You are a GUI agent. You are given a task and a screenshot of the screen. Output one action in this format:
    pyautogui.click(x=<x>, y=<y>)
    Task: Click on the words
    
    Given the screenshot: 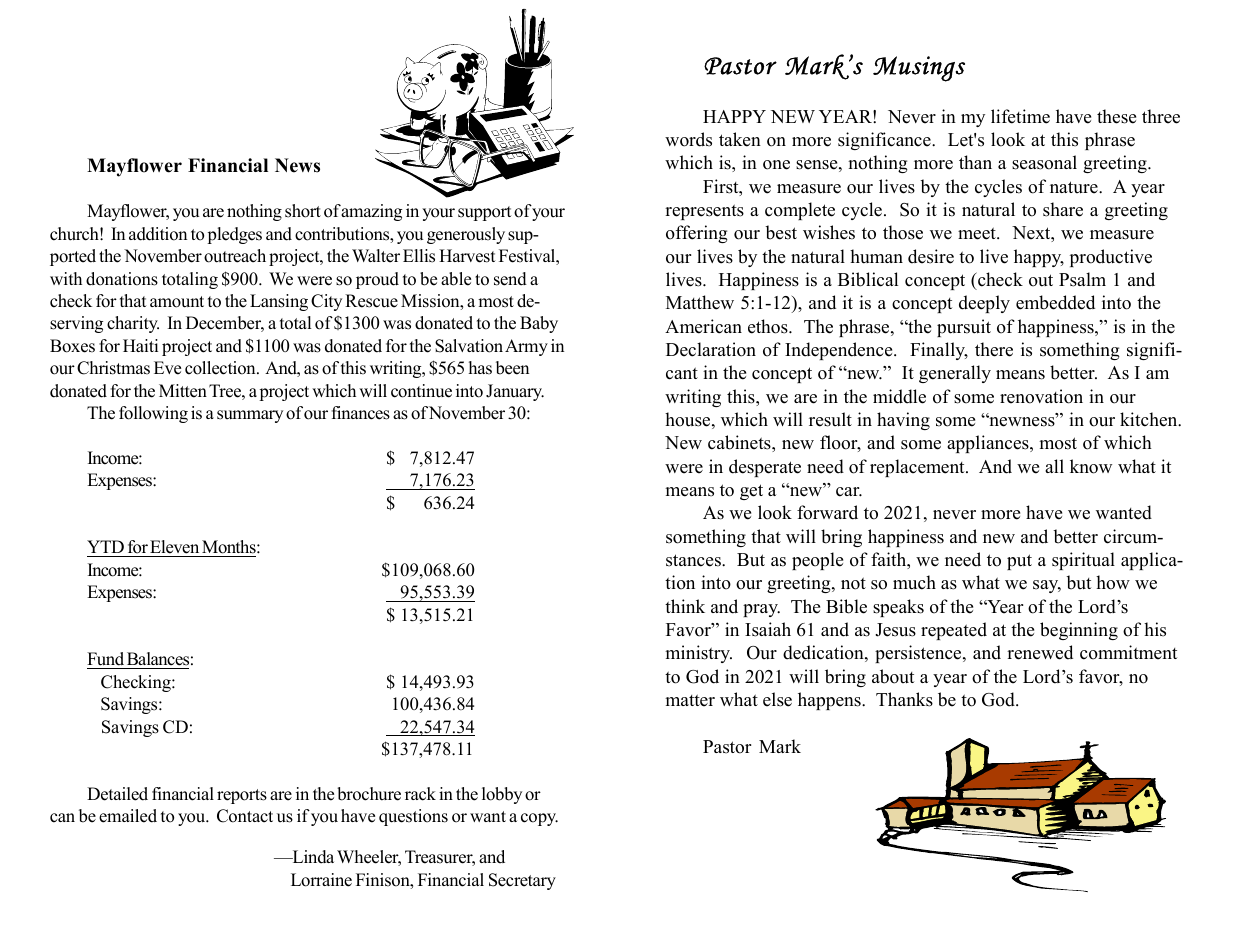 What is the action you would take?
    pyautogui.click(x=688, y=139)
